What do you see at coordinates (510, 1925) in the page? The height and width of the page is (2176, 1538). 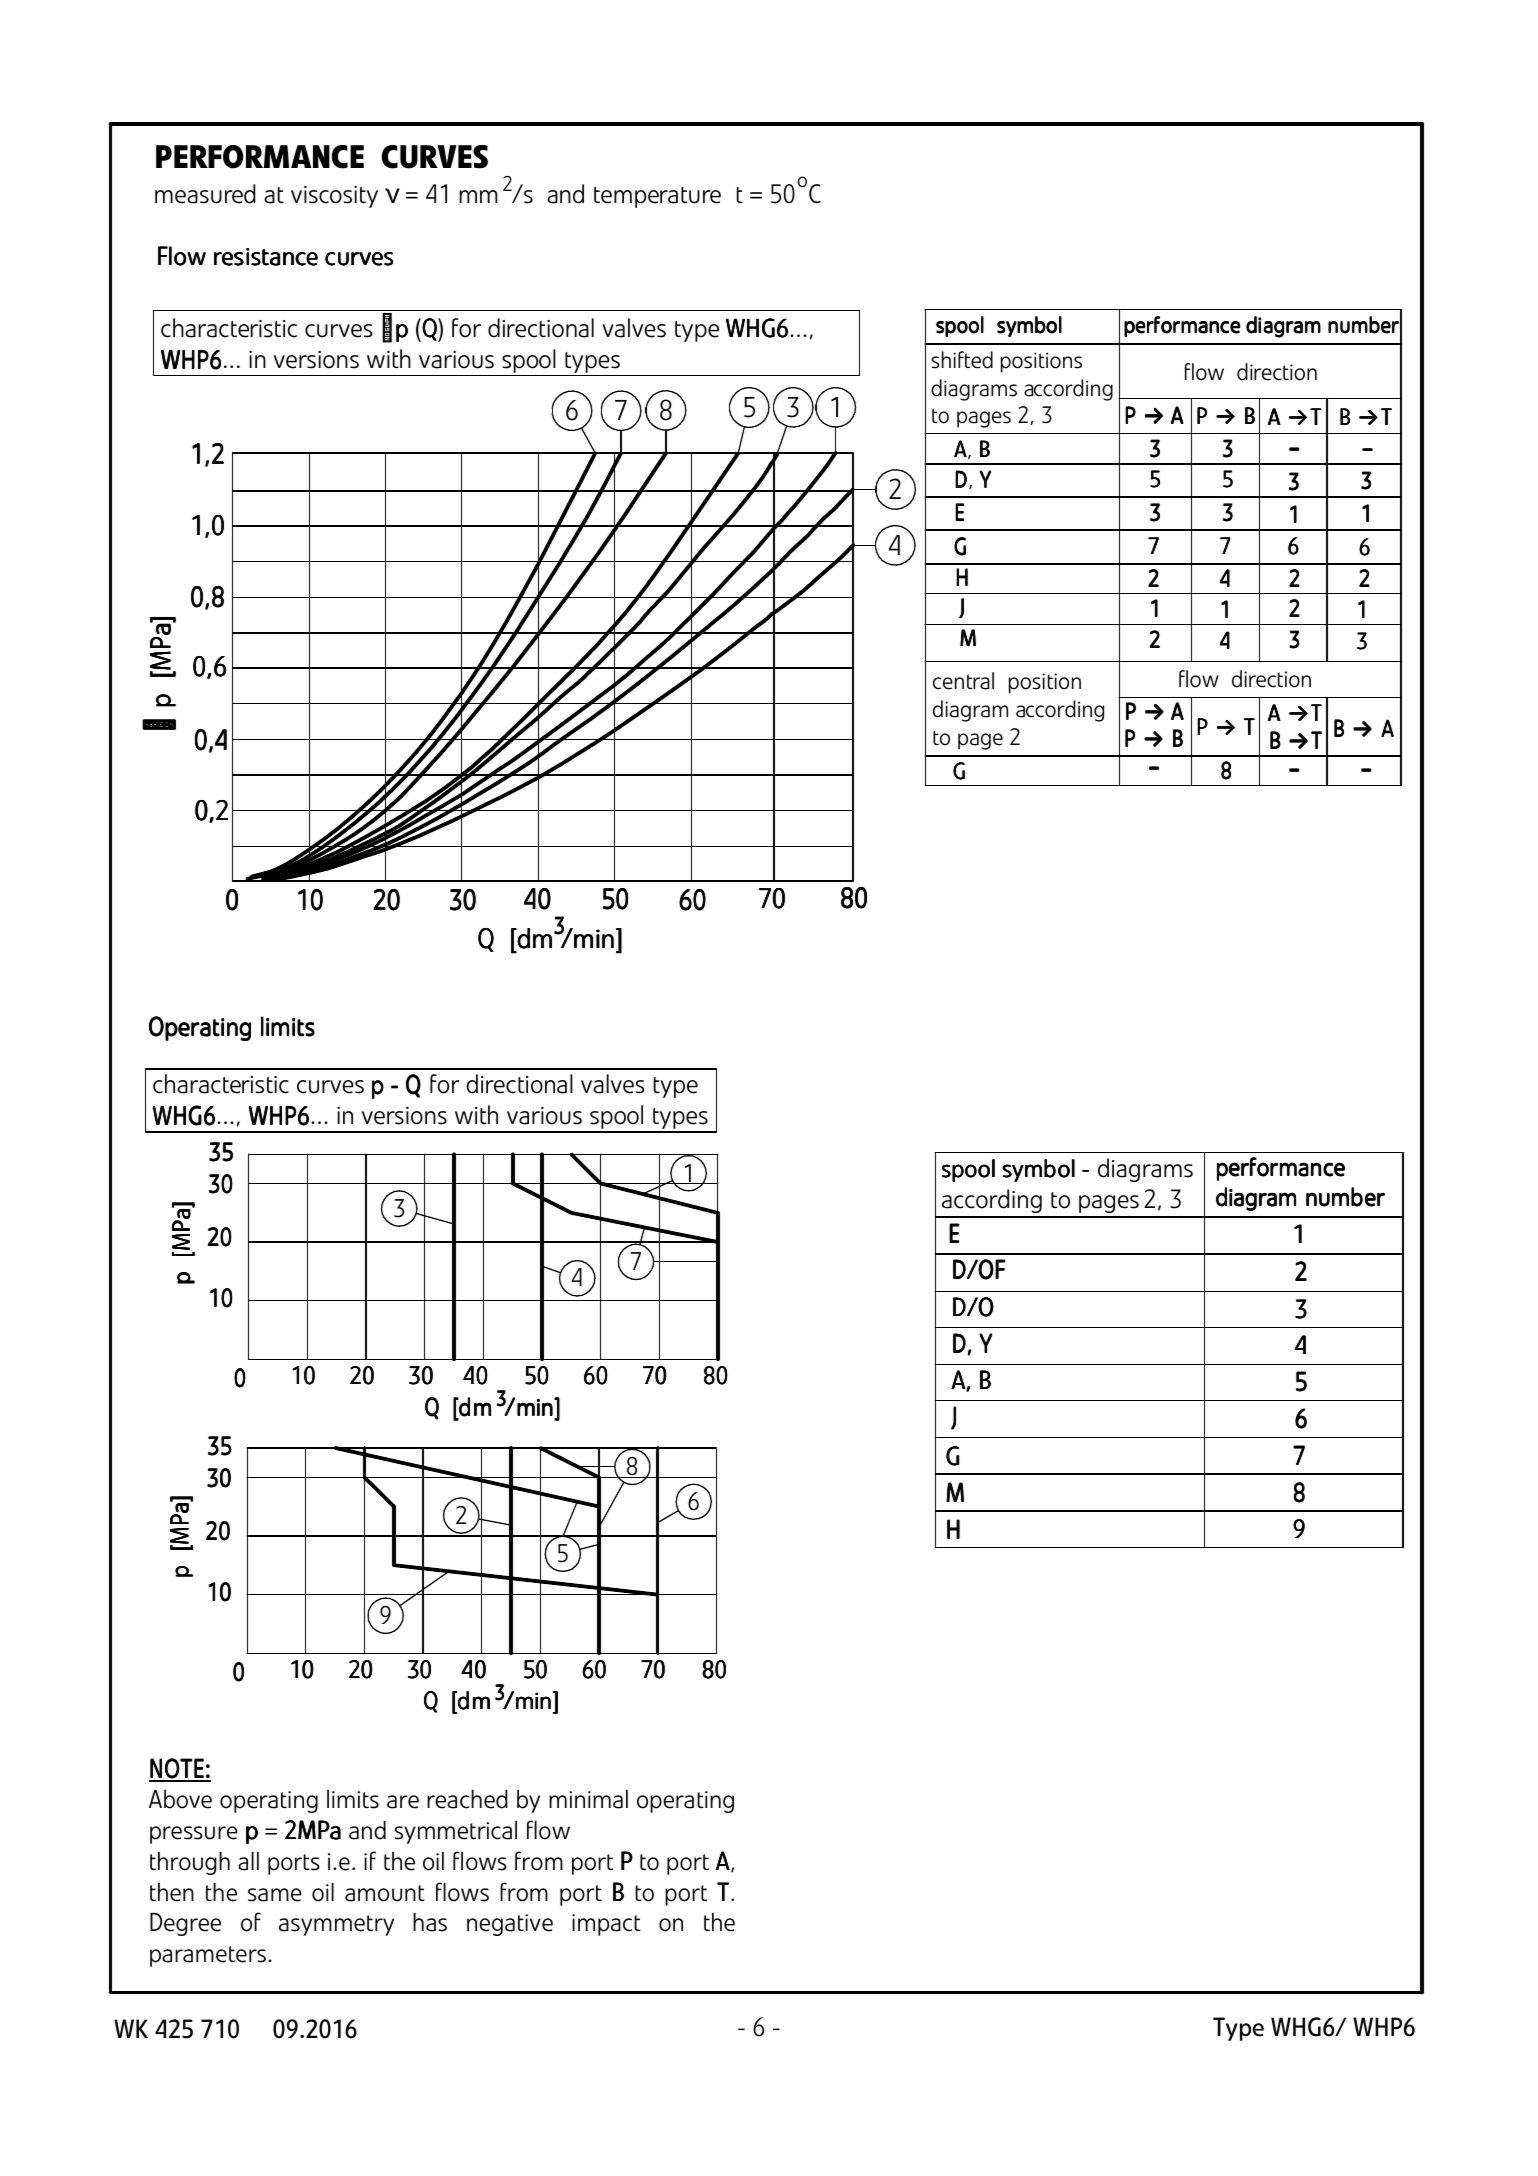 I see `negative` at bounding box center [510, 1925].
